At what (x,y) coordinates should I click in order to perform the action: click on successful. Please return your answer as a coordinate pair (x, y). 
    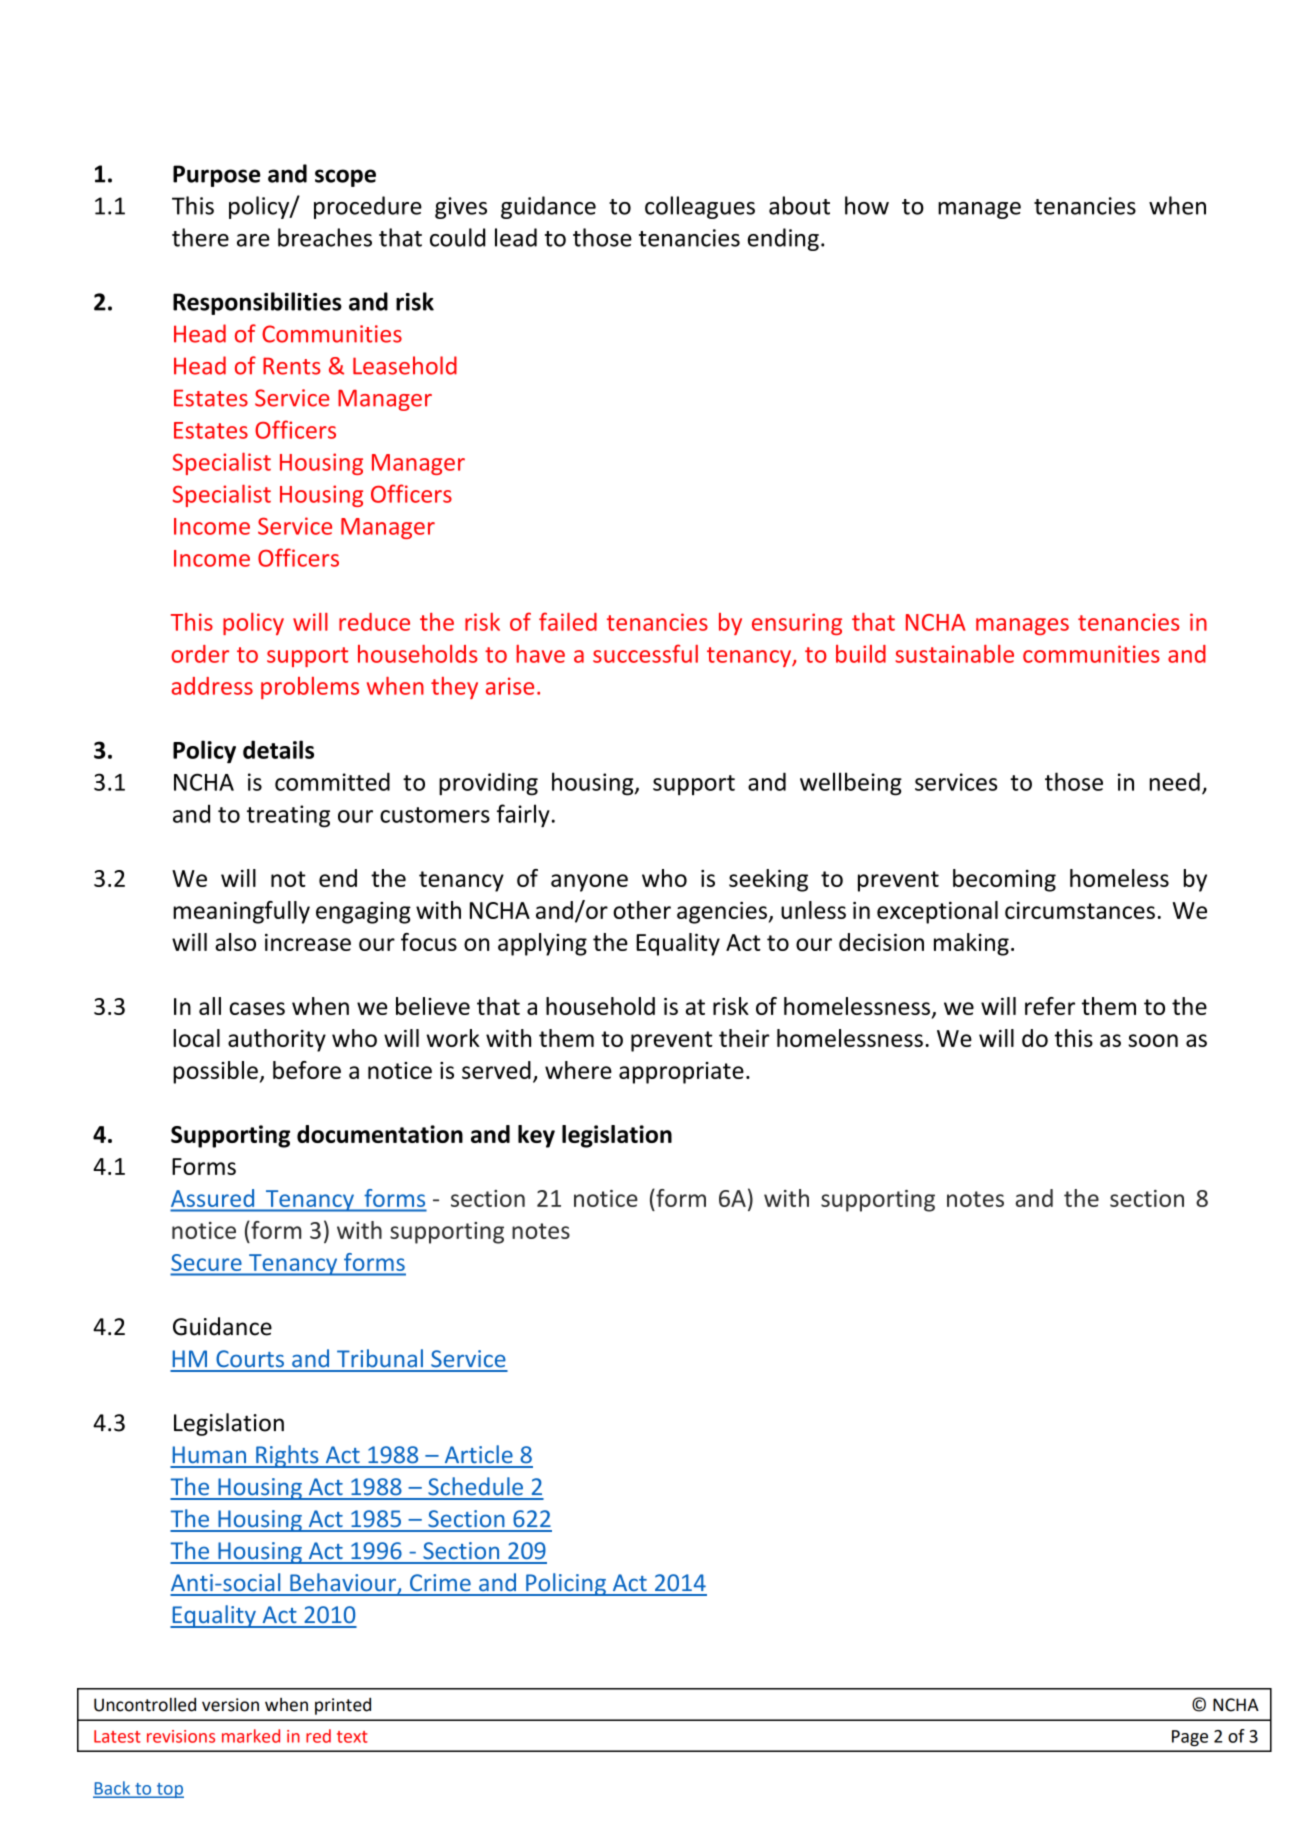
    Looking at the image, I should click on (645, 653).
